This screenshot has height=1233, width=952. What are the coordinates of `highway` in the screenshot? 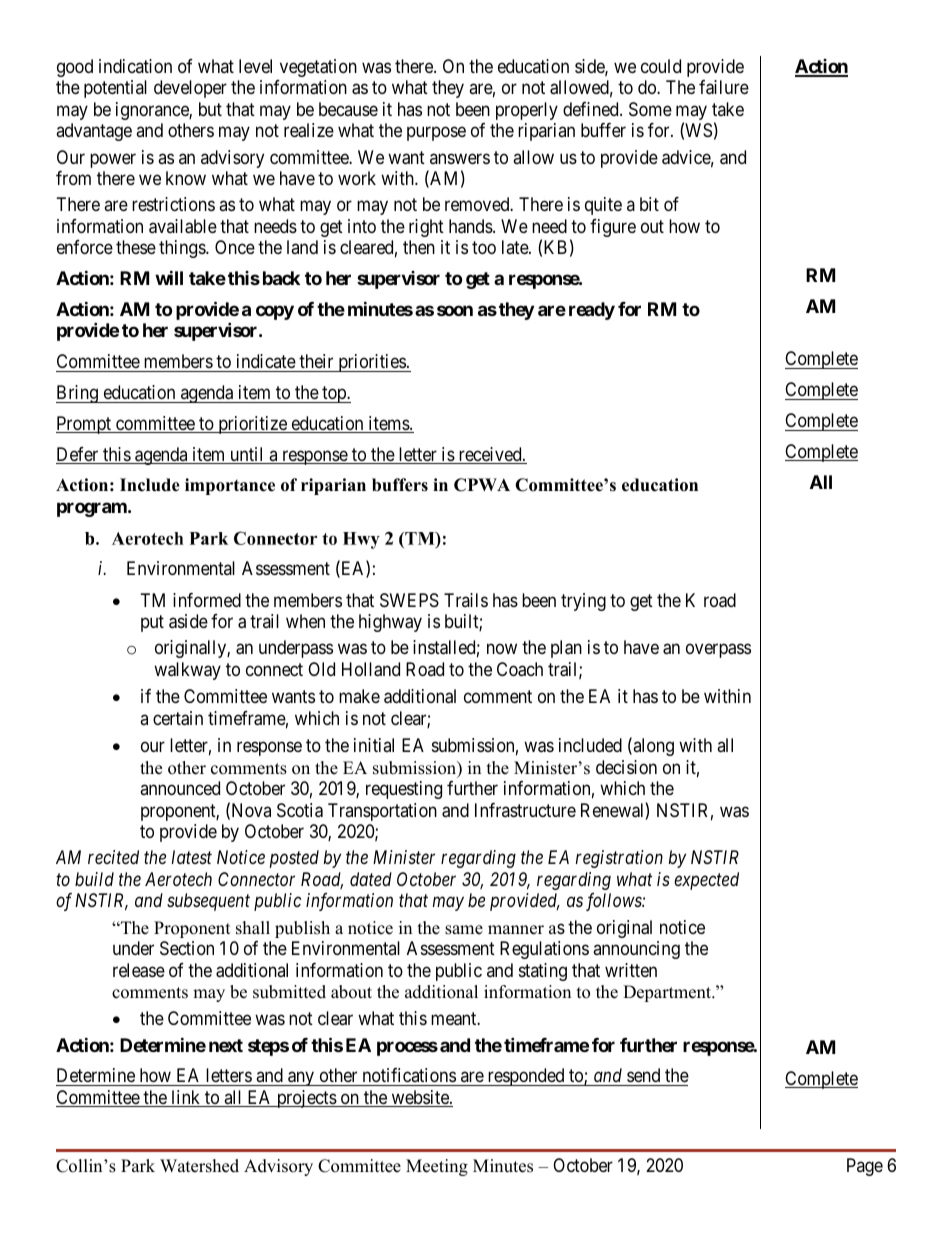 It's located at (390, 623).
